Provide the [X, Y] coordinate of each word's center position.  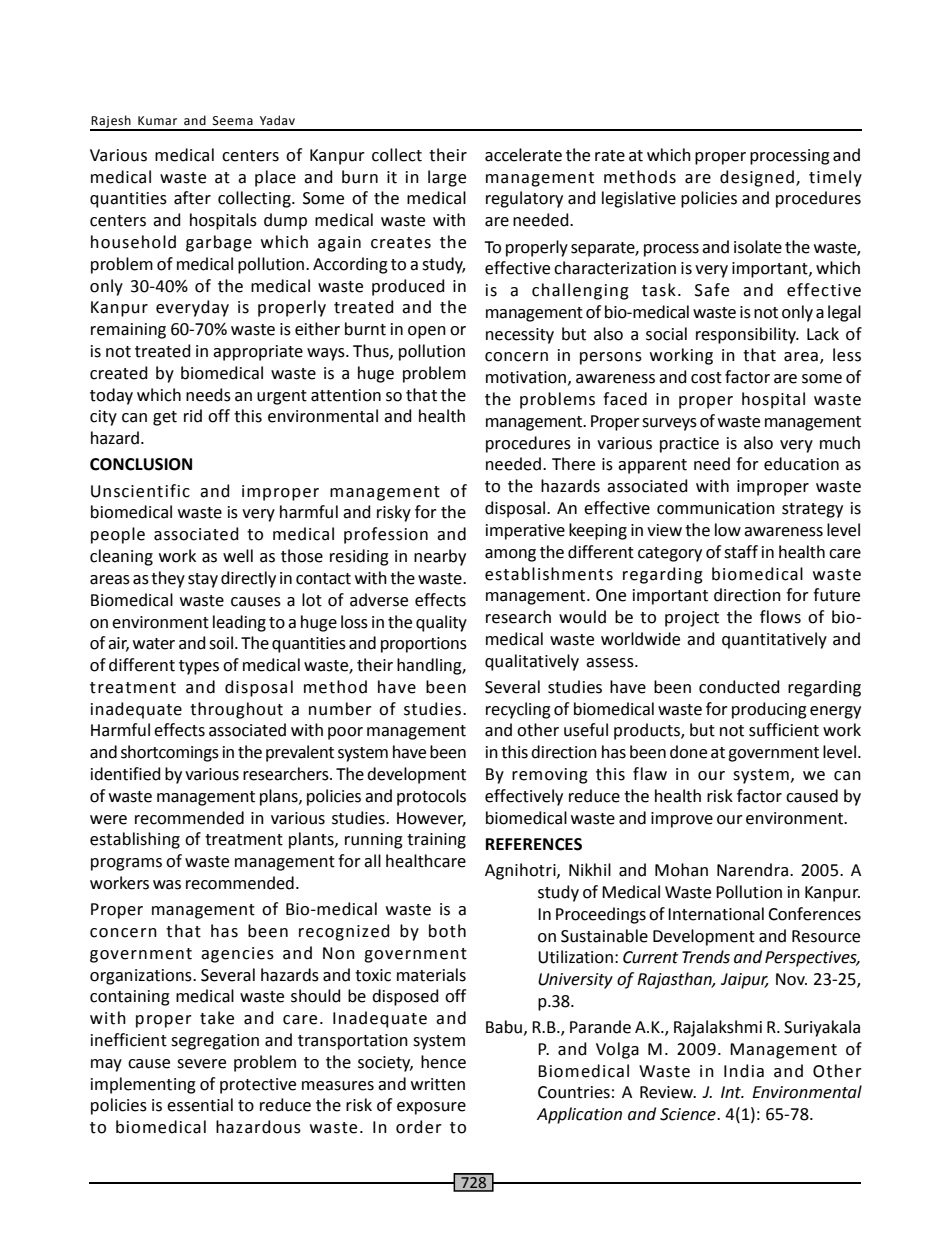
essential [200, 1105]
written [438, 1084]
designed [757, 178]
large [447, 178]
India [744, 1071]
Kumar [157, 121]
